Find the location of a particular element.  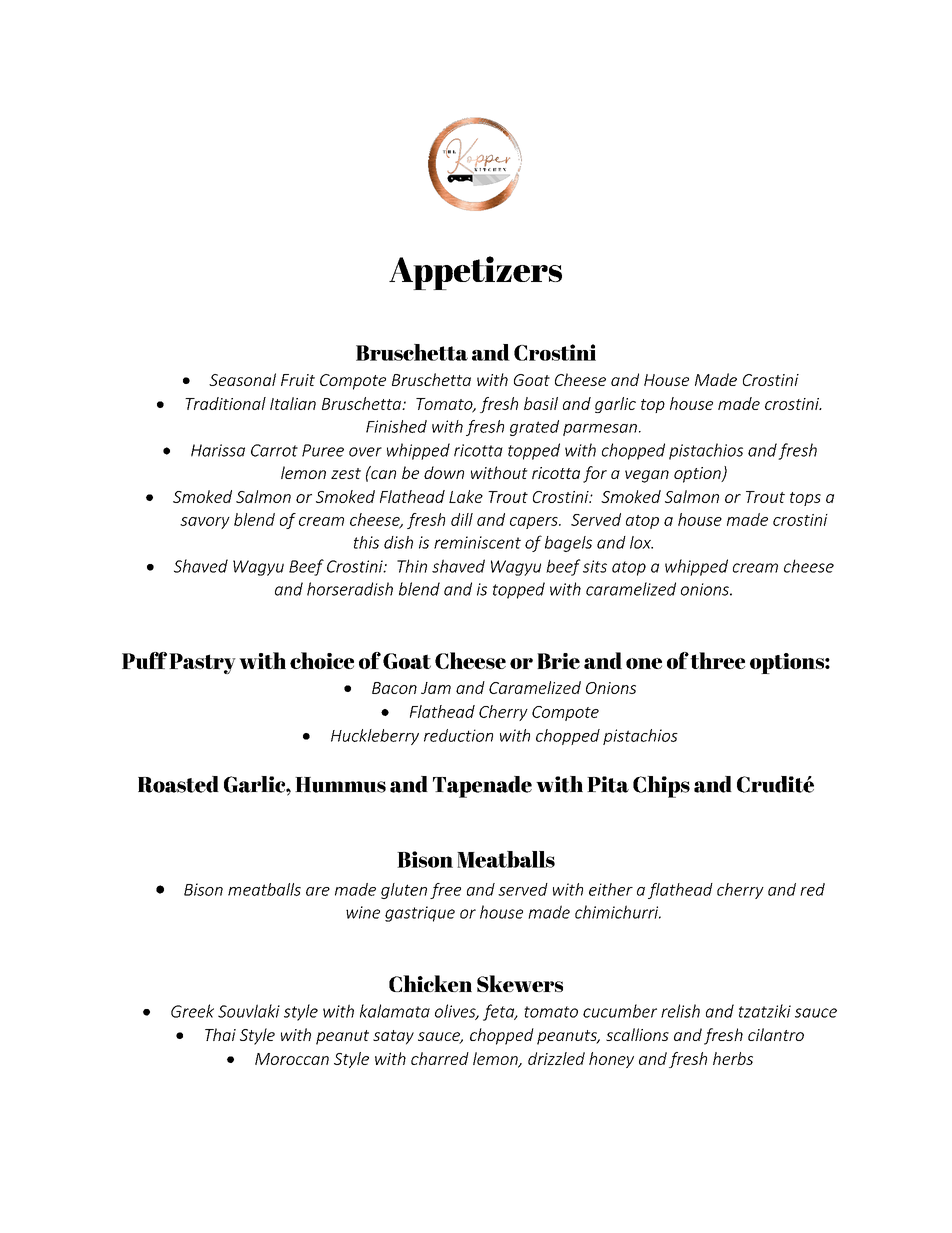

savory is located at coordinates (205, 523).
